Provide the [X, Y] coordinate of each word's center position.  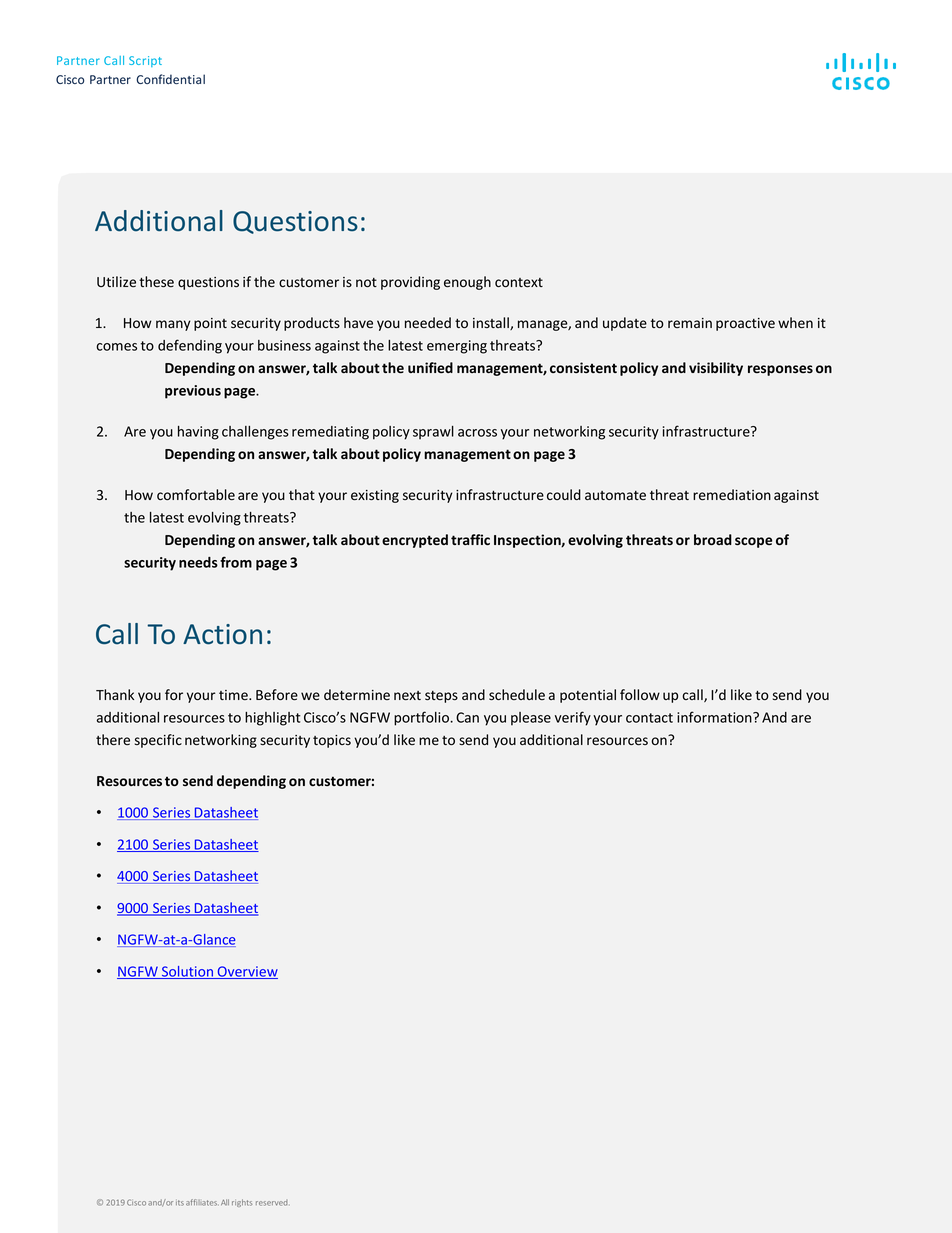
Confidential [170, 79]
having [198, 433]
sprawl [433, 433]
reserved [272, 1203]
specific [158, 741]
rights [242, 1203]
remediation [732, 495]
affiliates [202, 1202]
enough [467, 283]
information [715, 717]
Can [467, 717]
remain [690, 323]
